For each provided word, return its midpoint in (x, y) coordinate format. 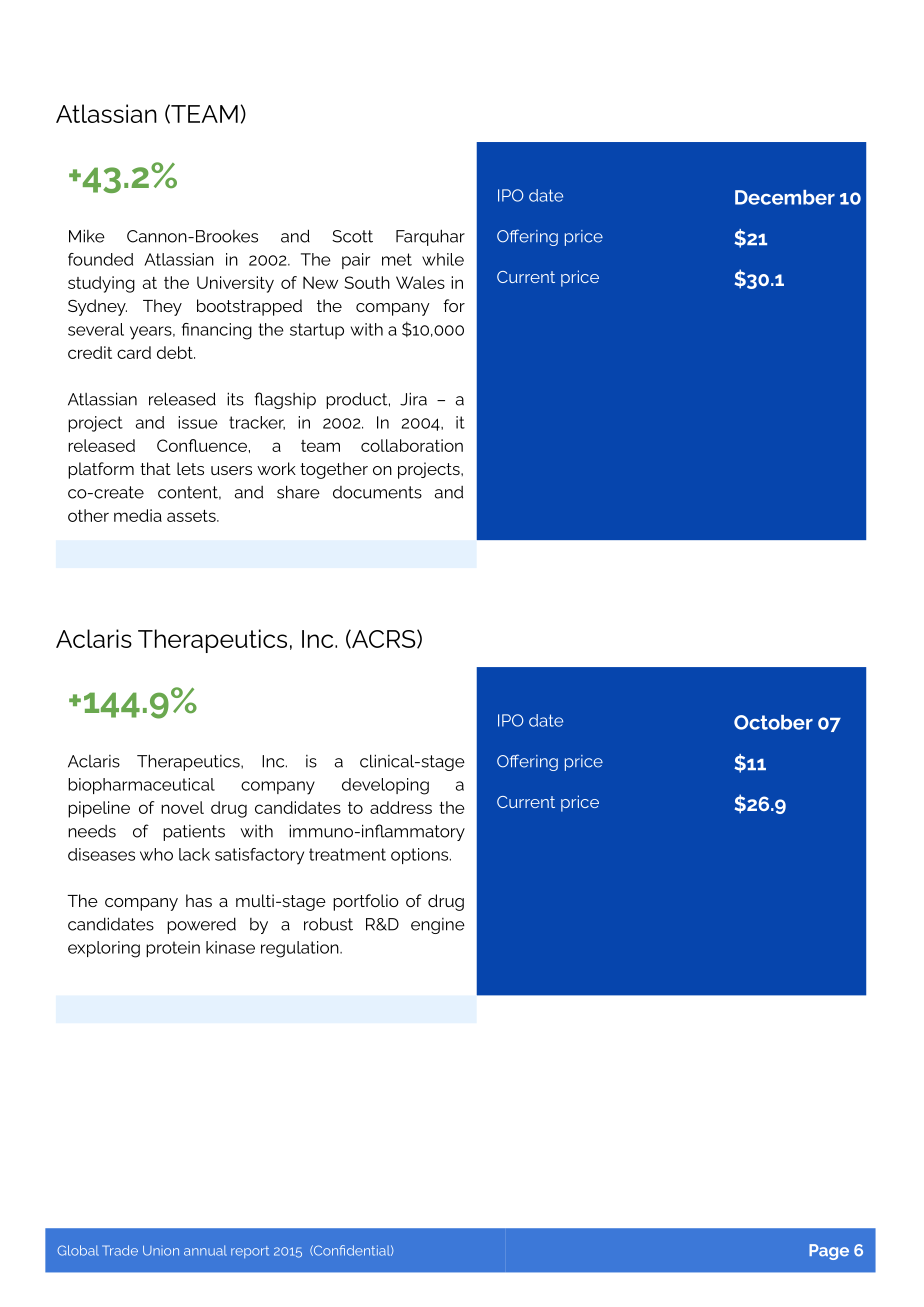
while (443, 259)
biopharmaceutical (141, 786)
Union (161, 1251)
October (773, 722)
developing (385, 786)
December (785, 197)
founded (100, 259)
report (250, 1252)
